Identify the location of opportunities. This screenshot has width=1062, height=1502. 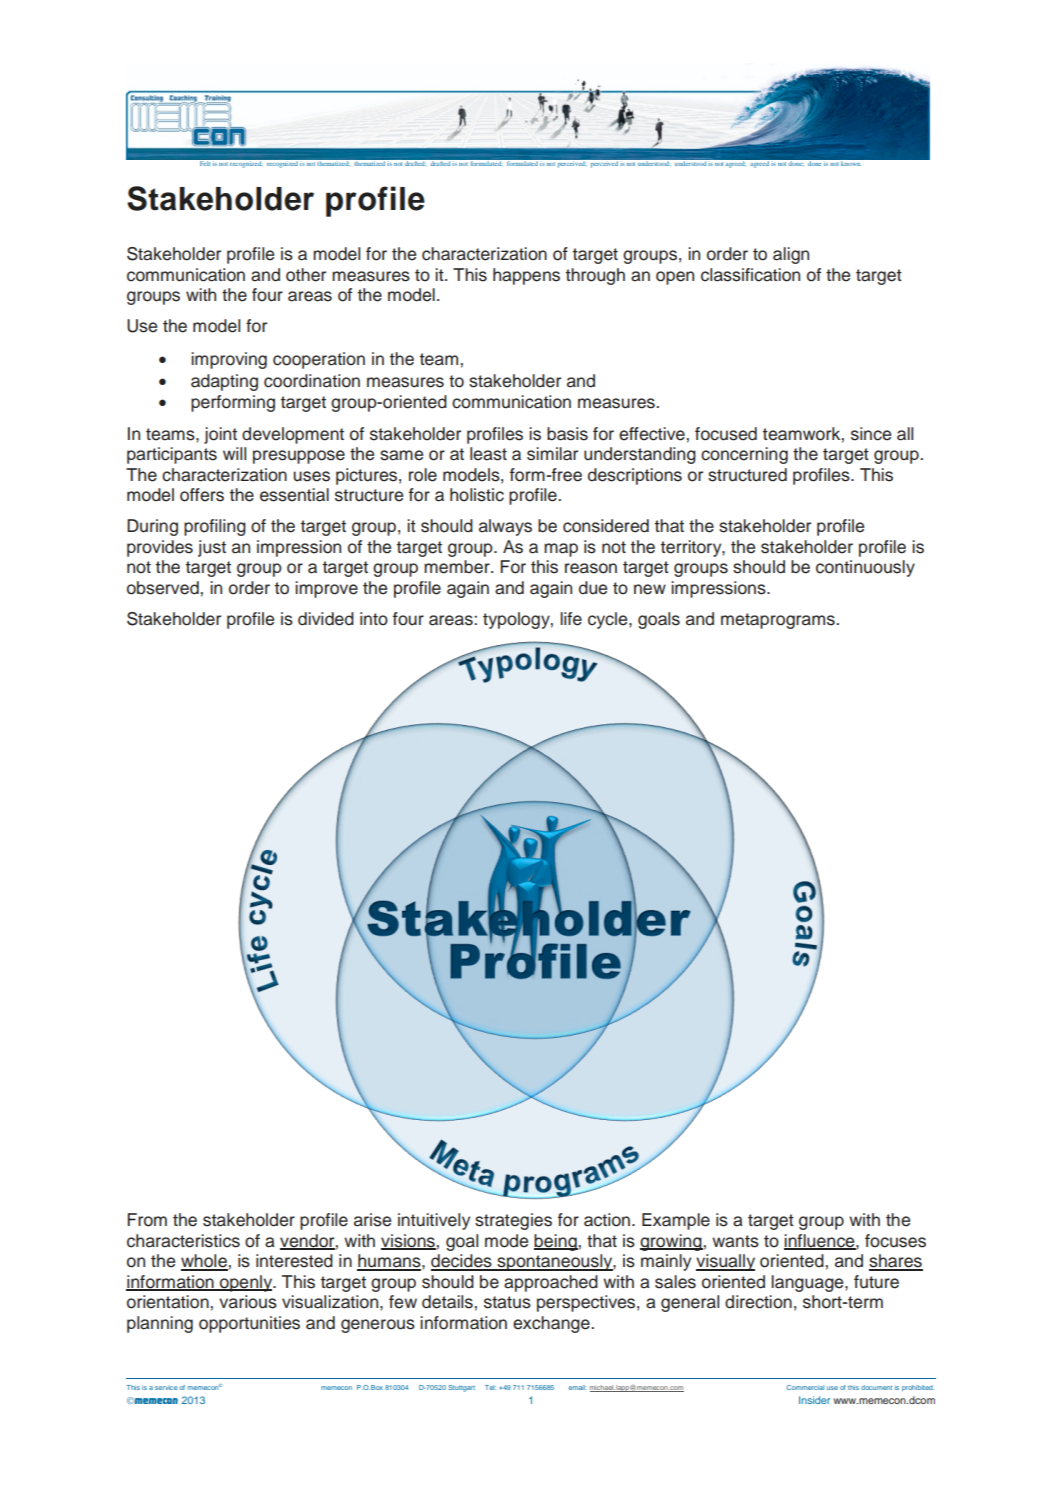
(249, 1324).
